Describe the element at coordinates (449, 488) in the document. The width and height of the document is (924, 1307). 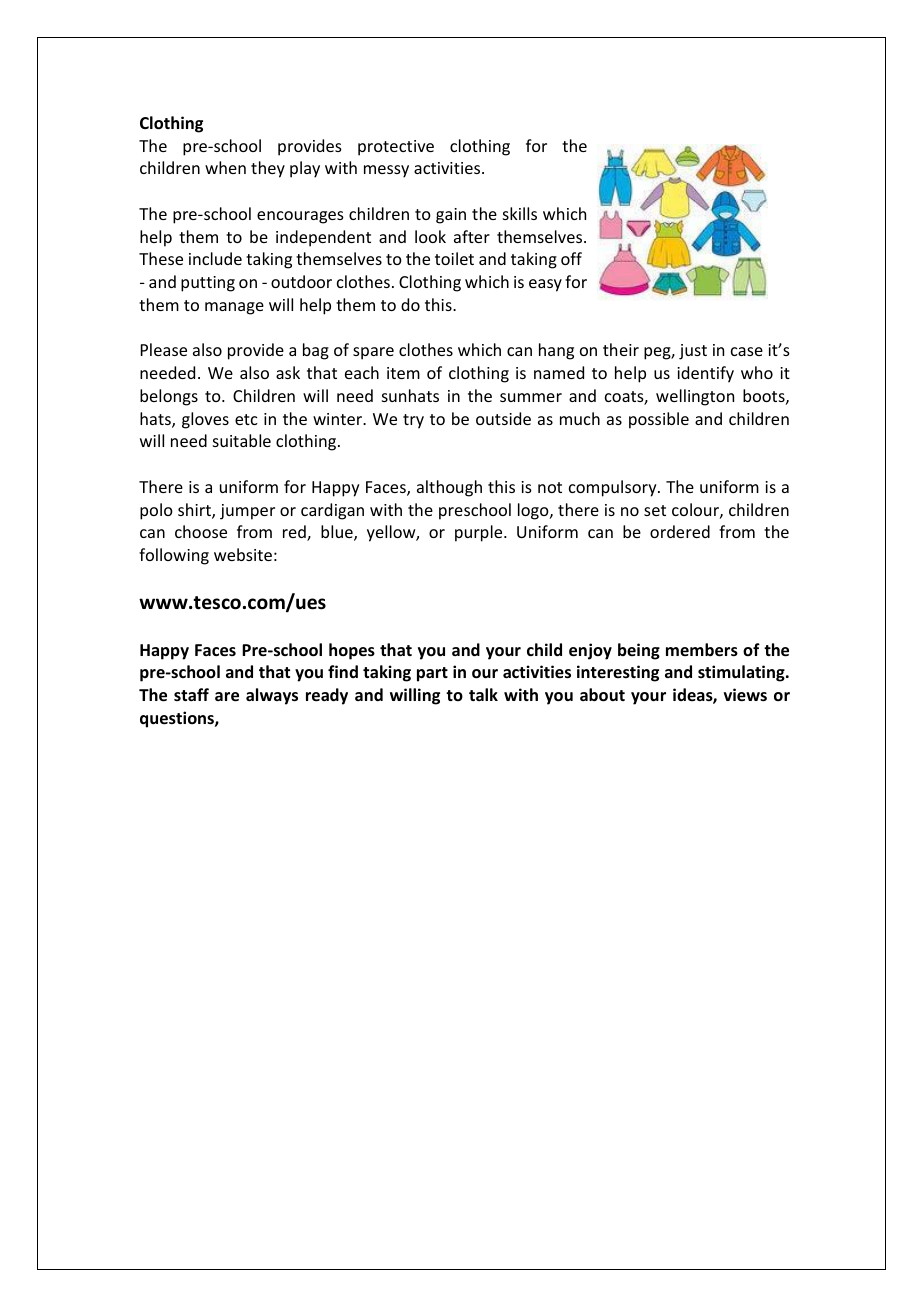
I see `although` at that location.
